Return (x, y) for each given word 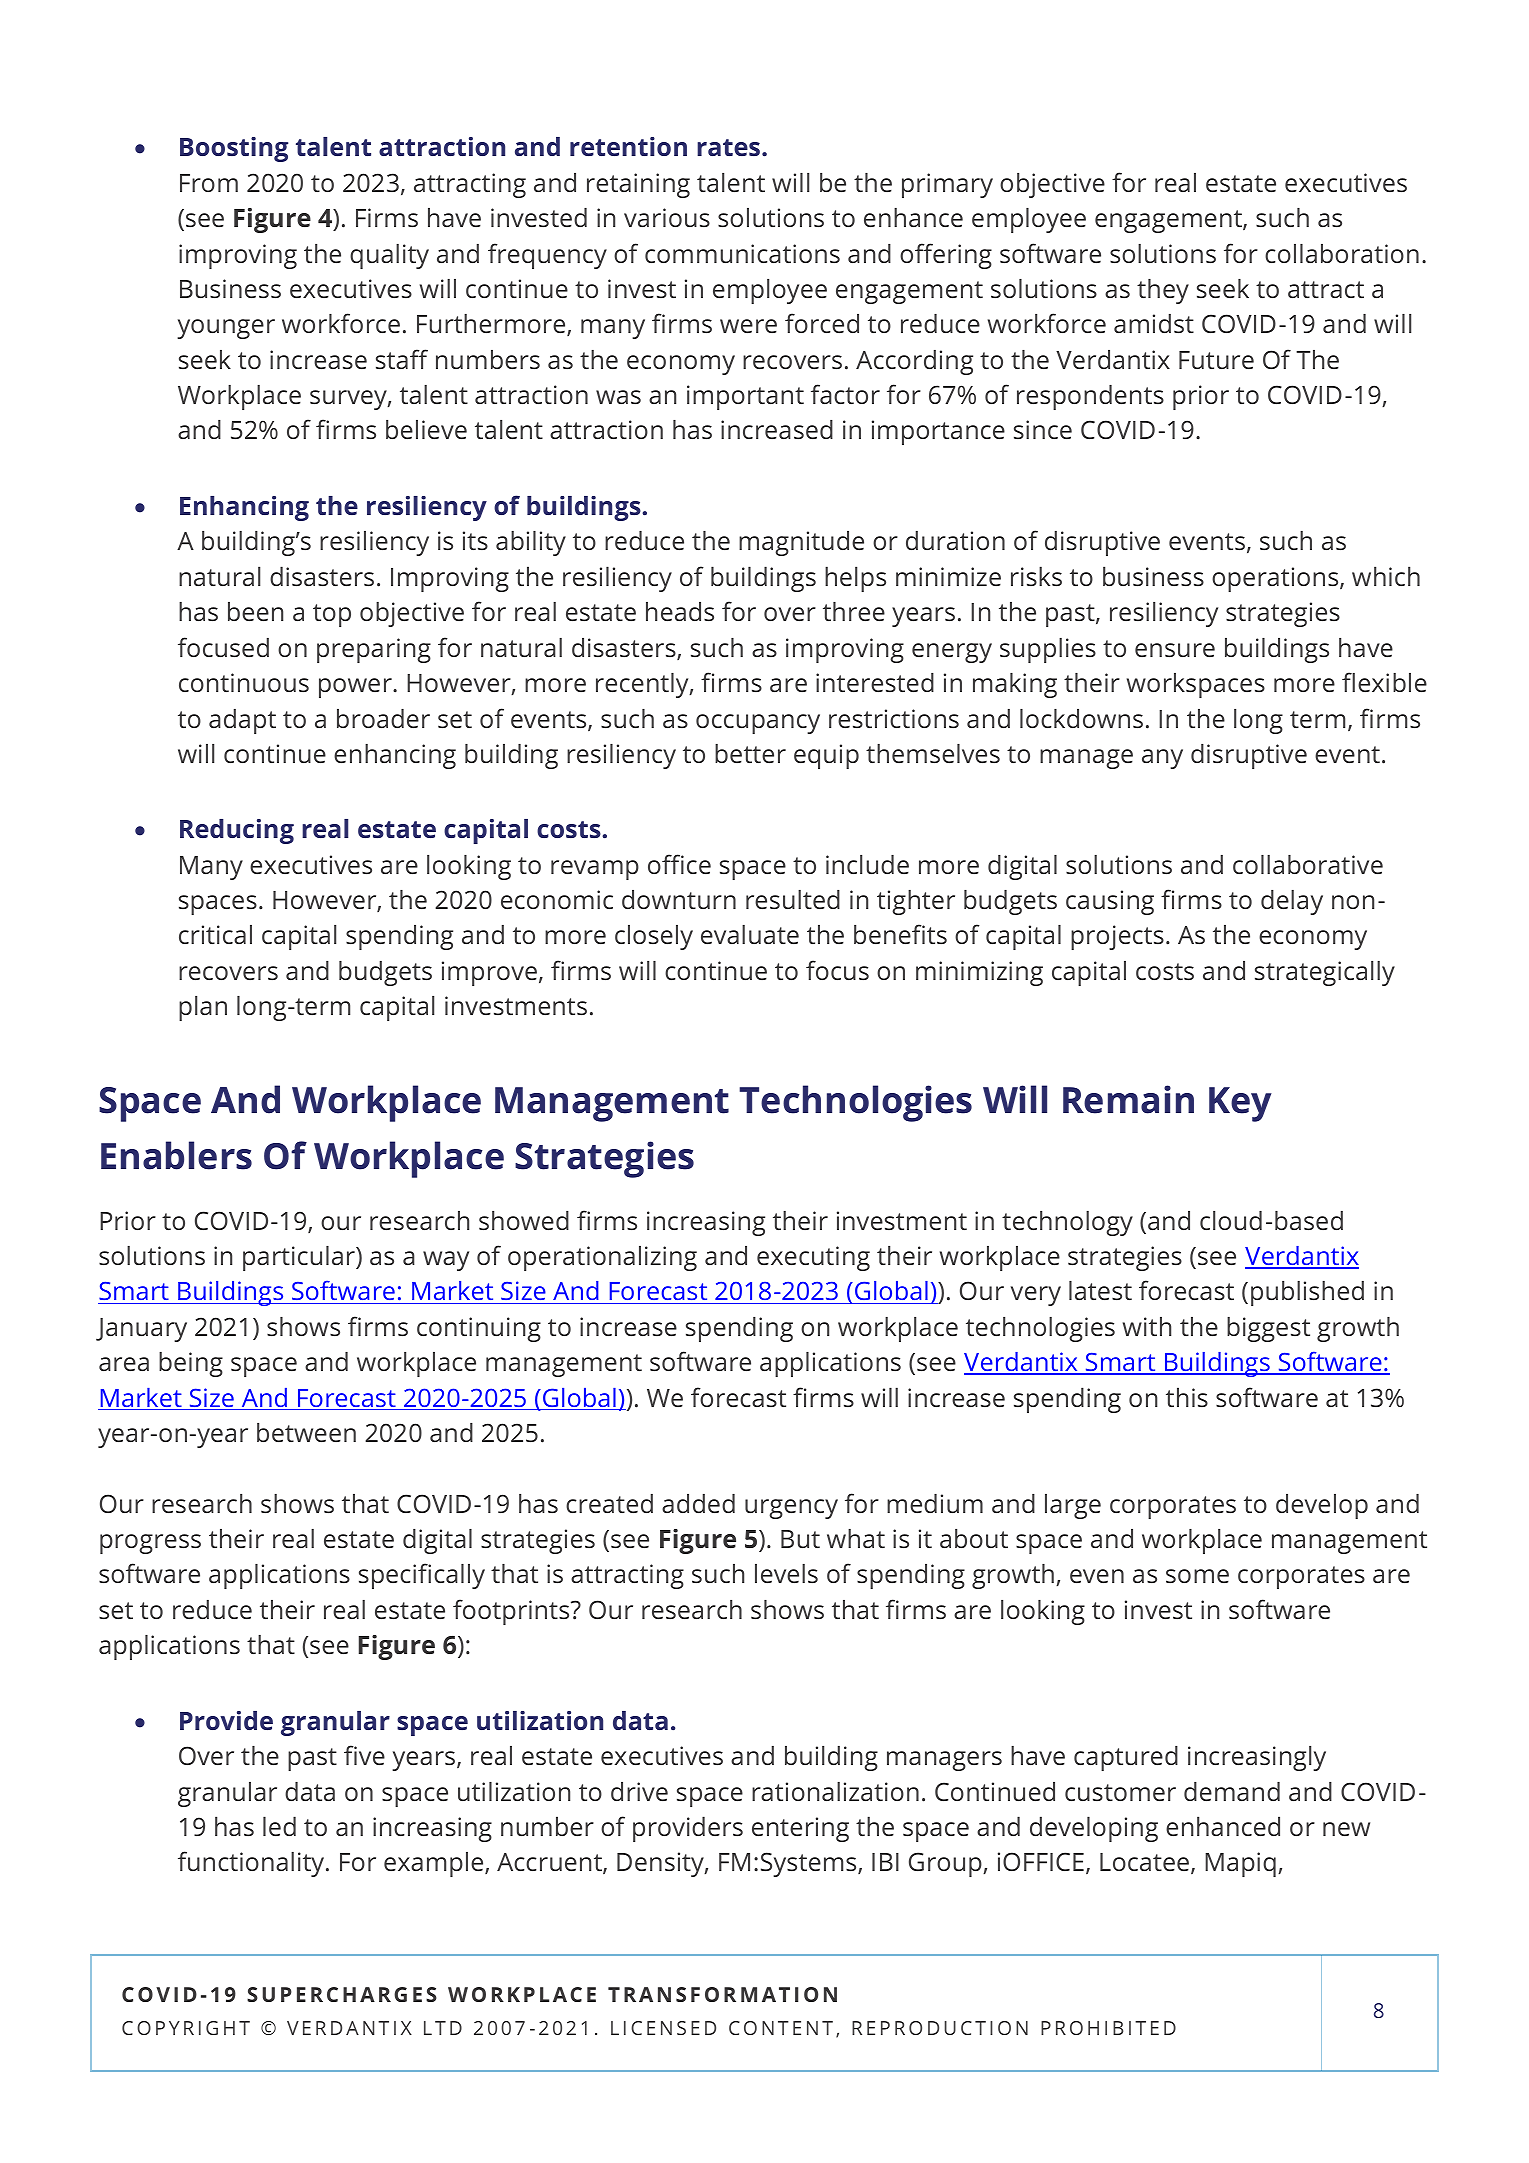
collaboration (1342, 253)
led (279, 1826)
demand (1232, 1791)
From (209, 183)
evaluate (750, 934)
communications (742, 253)
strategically (1325, 973)
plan (203, 1008)
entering (800, 1829)
